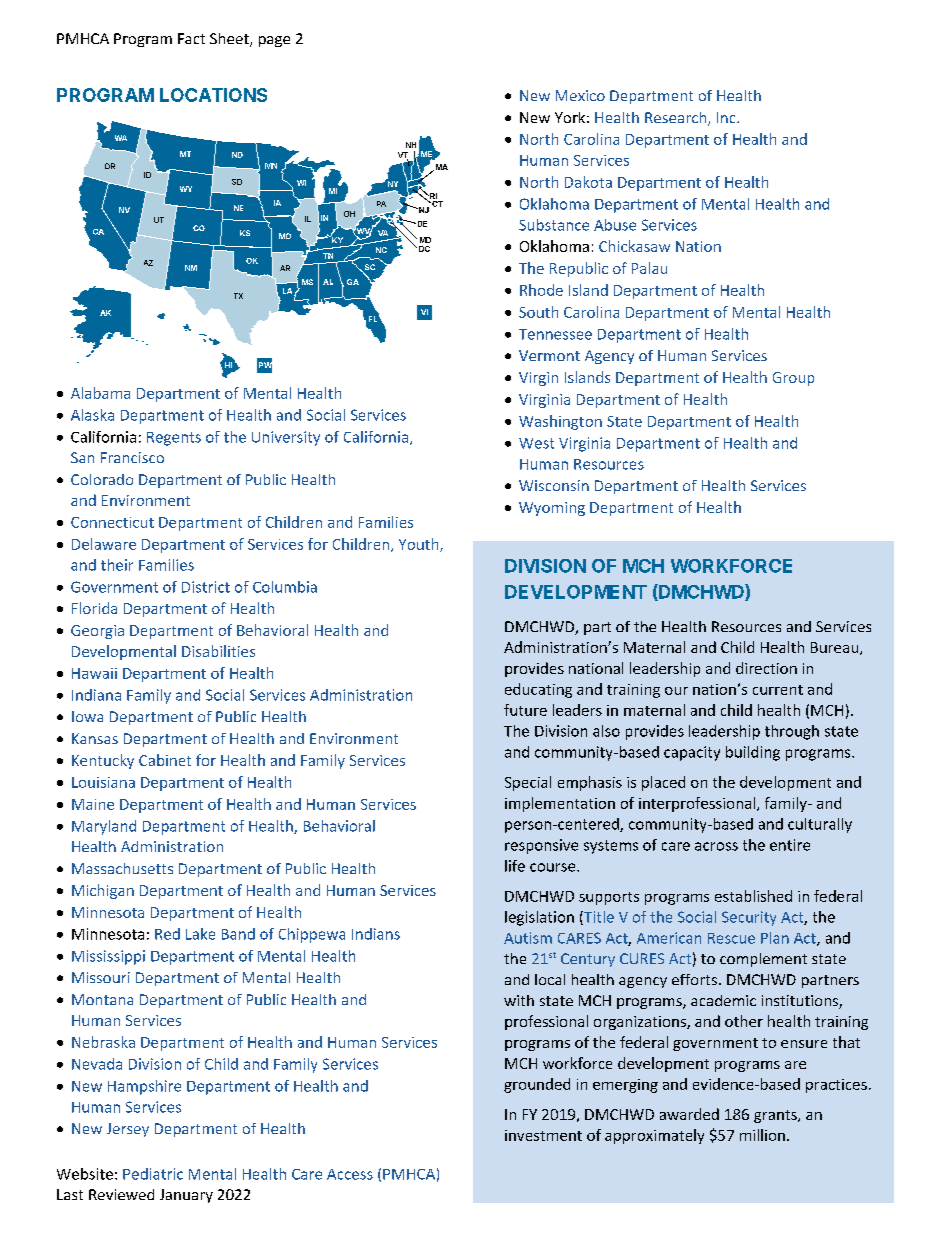 This document has width=952, height=1233. I want to click on Pediatric, so click(153, 1174).
